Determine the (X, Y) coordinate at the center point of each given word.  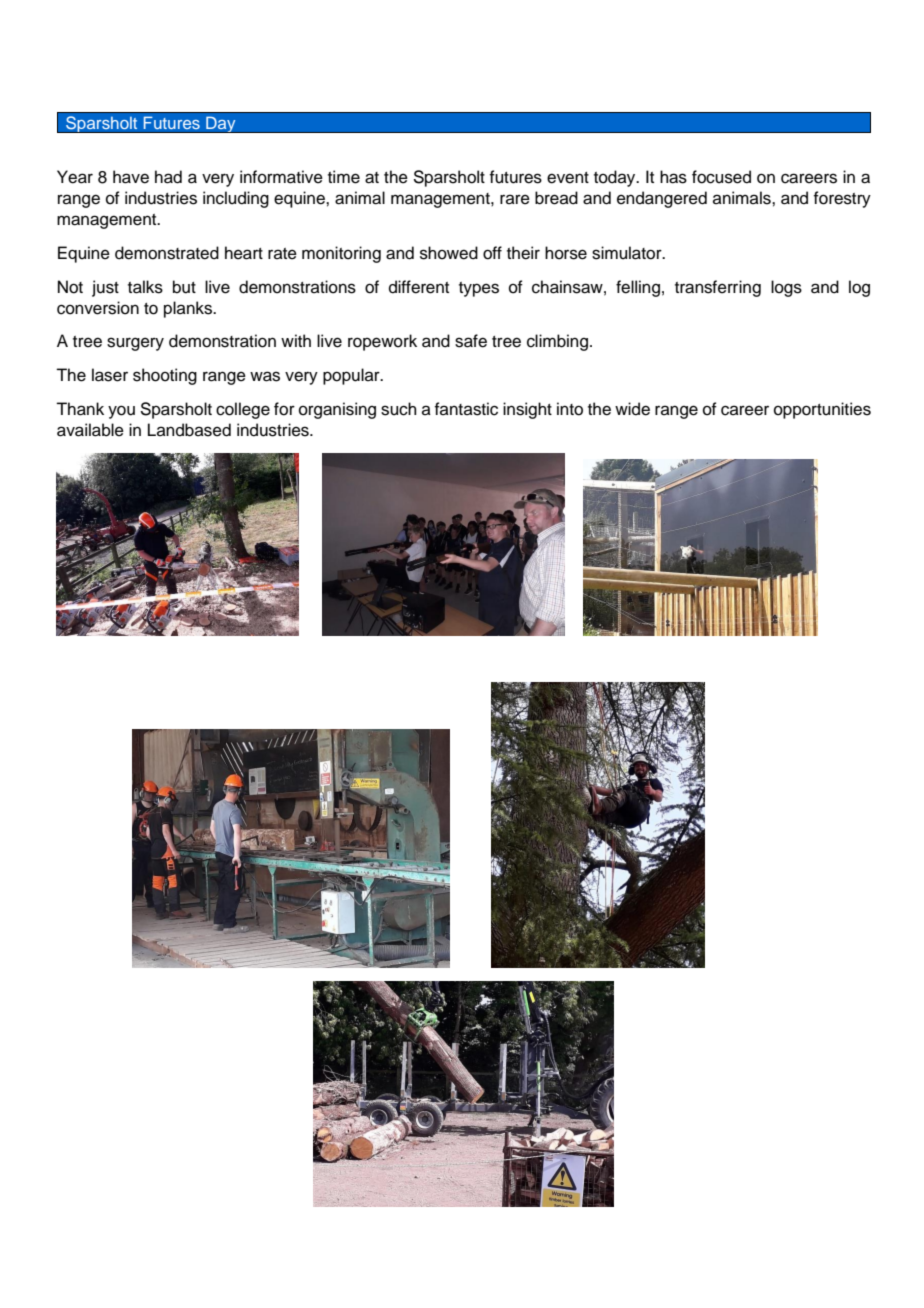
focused (721, 177)
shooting (165, 376)
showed (449, 253)
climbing (559, 342)
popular (352, 376)
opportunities (822, 410)
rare (515, 199)
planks (189, 309)
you (121, 412)
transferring (718, 288)
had (168, 177)
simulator (628, 253)
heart (244, 253)
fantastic (466, 409)
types (479, 289)
